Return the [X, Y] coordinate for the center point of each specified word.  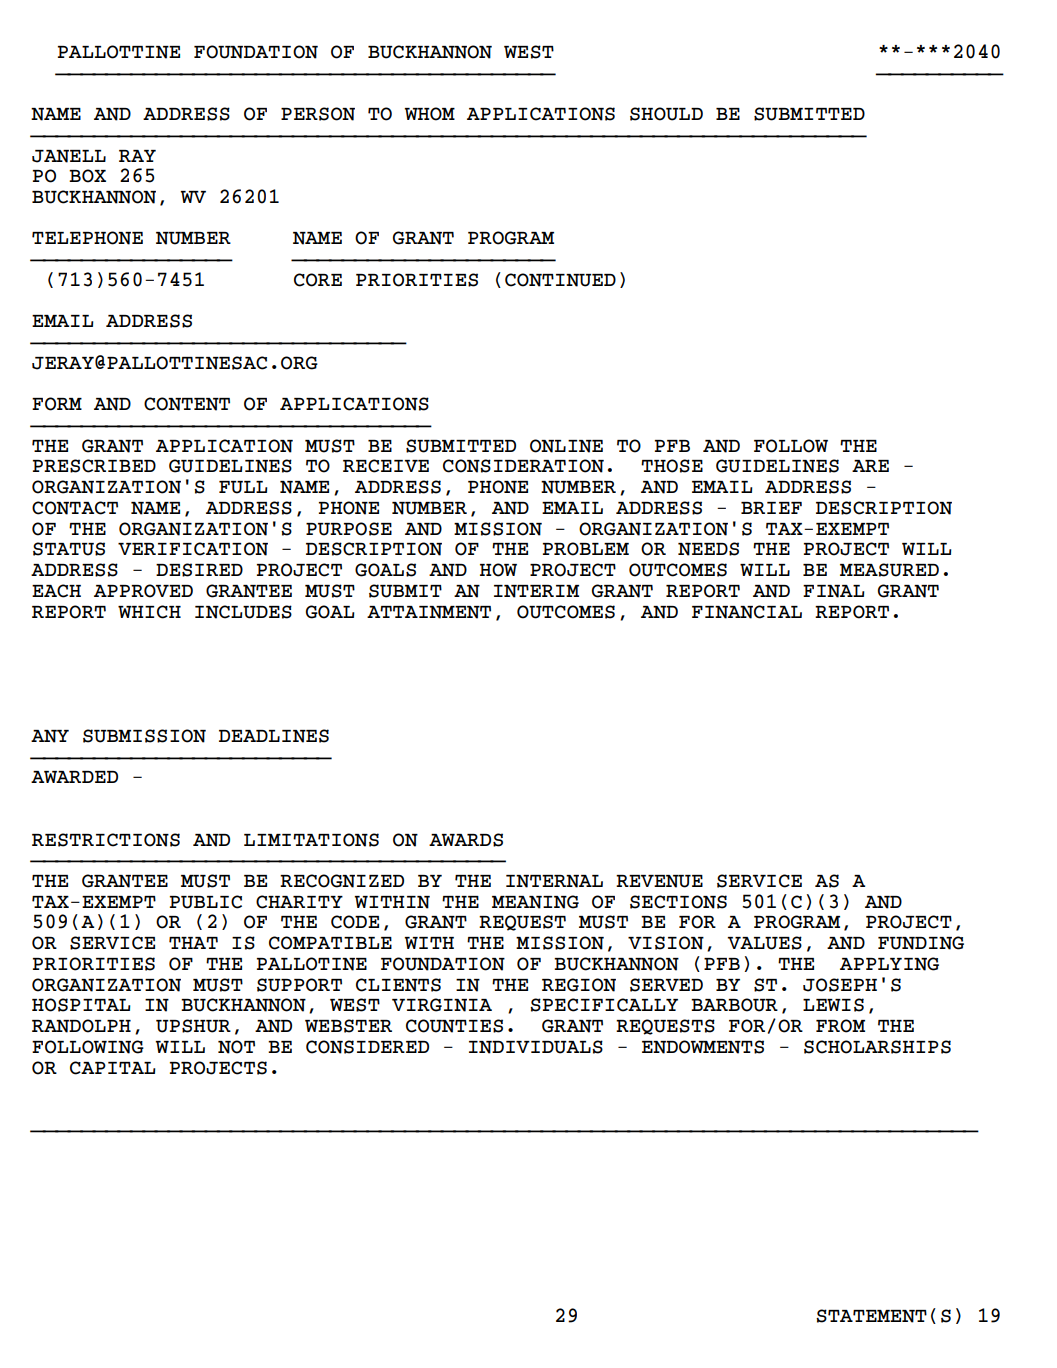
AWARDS [466, 840]
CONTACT [75, 508]
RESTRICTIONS [106, 840]
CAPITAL [113, 1068]
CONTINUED [560, 280]
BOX [87, 176]
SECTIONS [678, 902]
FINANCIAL [747, 612]
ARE [870, 466]
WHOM [429, 114]
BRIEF [771, 508]
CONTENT [187, 404]
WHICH [149, 612]
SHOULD [666, 114]
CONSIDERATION [523, 466]
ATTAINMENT [429, 612]
